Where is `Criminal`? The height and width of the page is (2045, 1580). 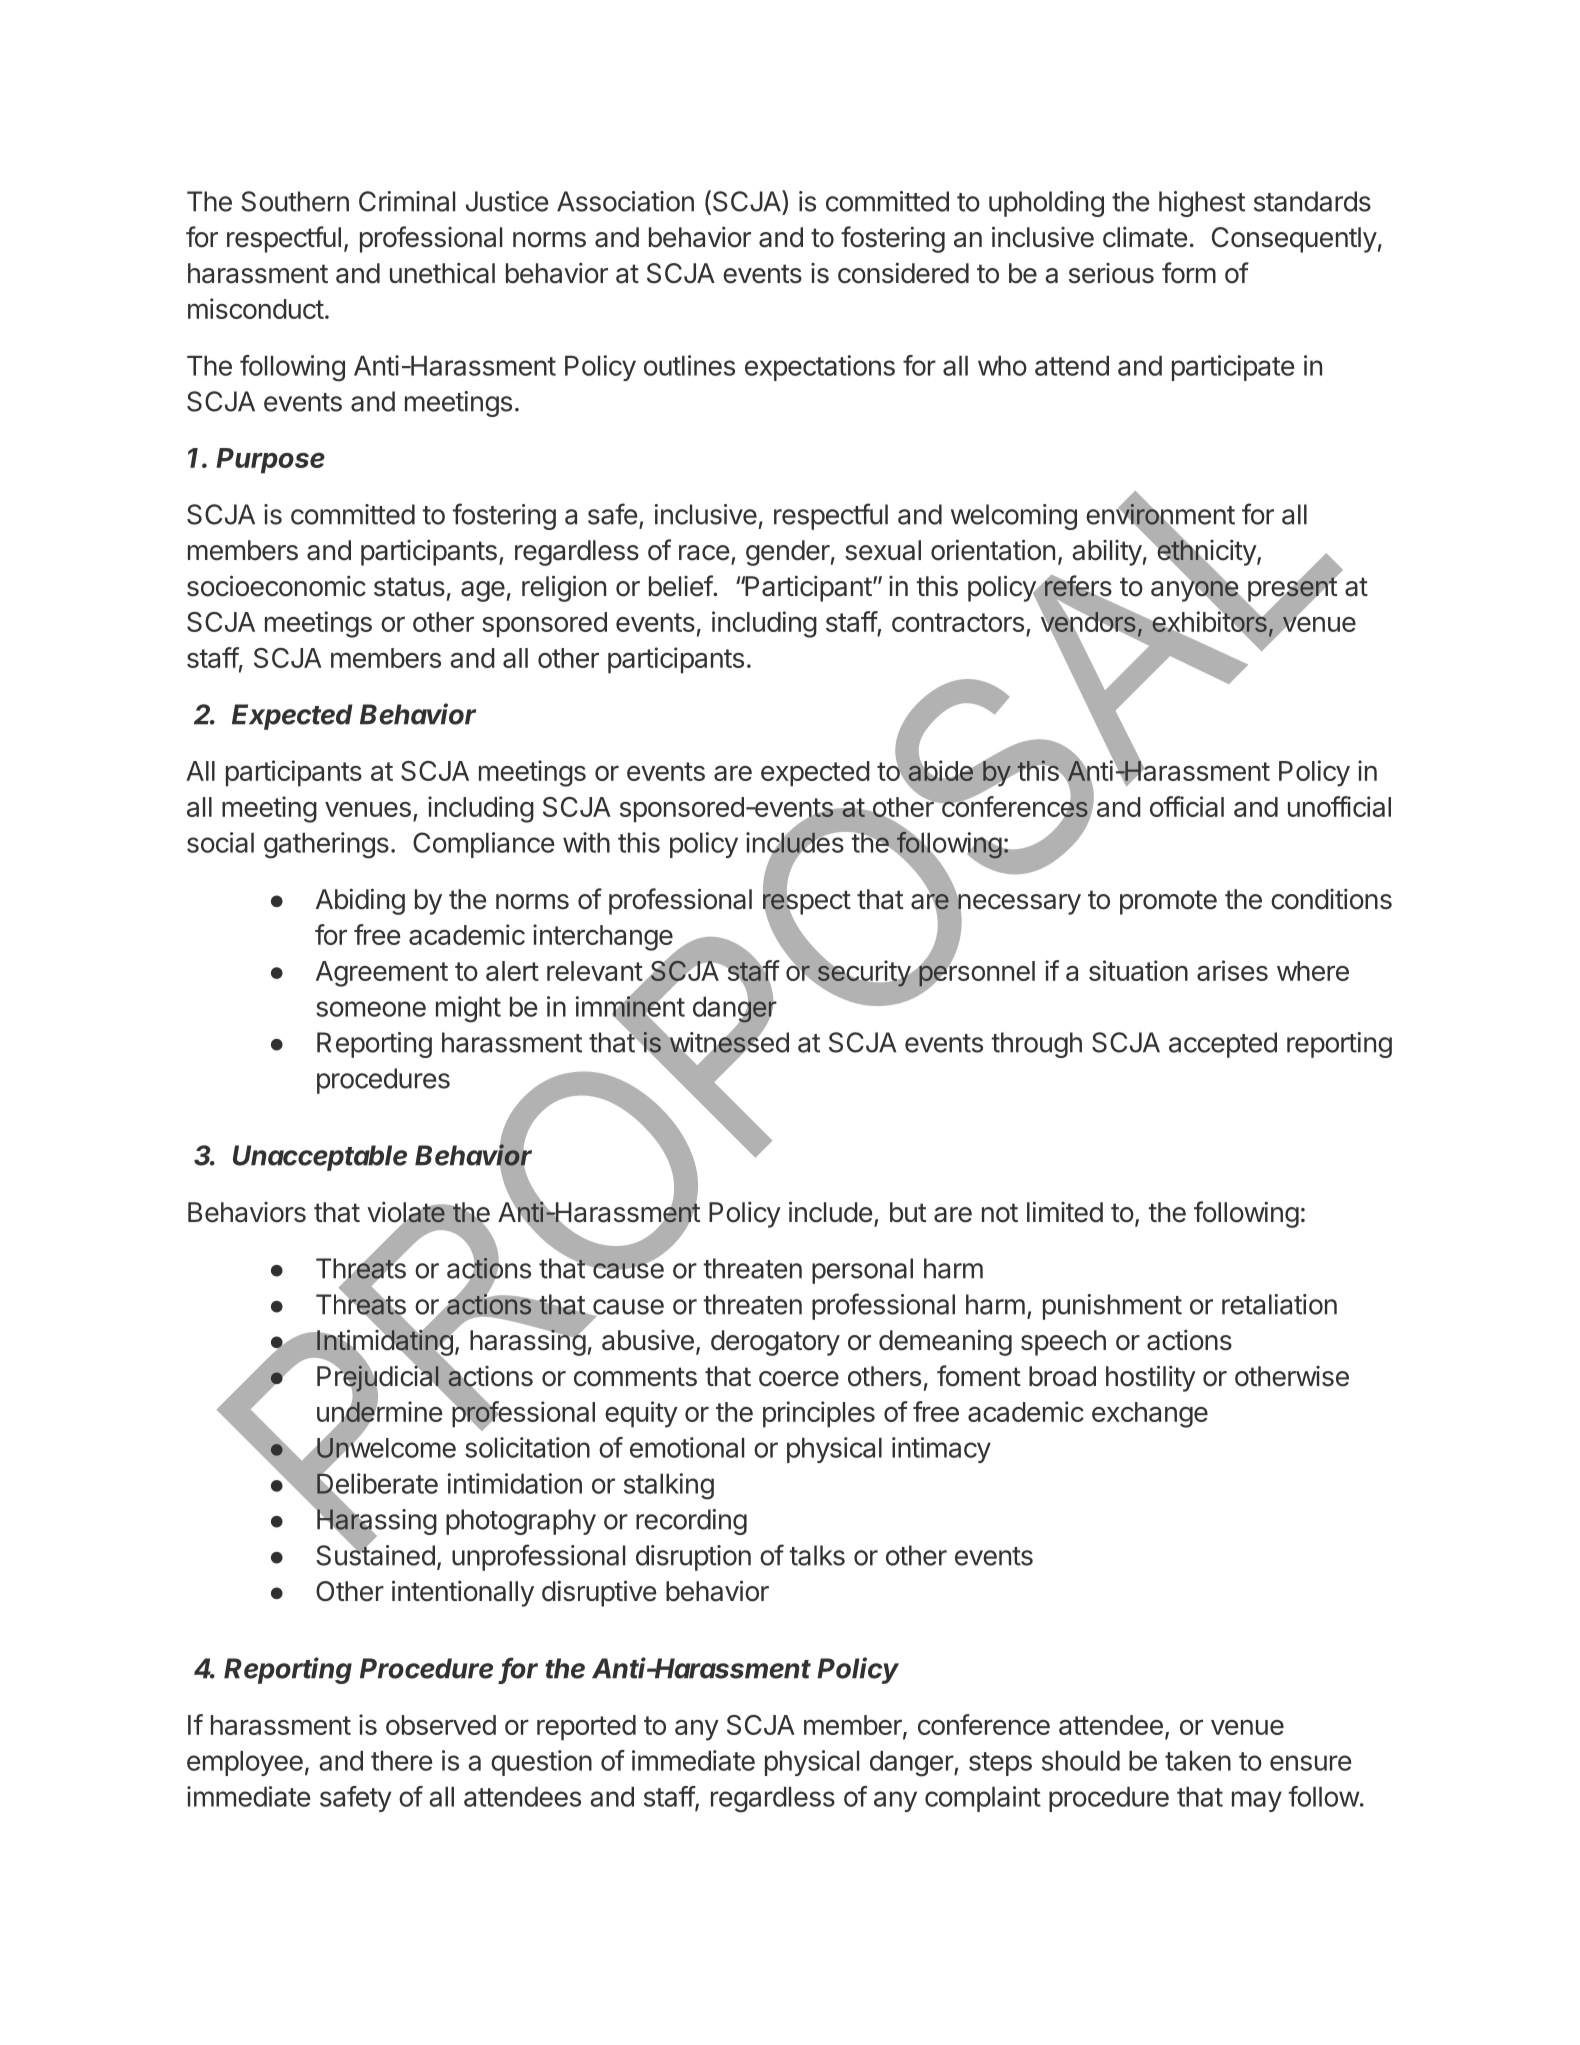 Criminal is located at coordinates (407, 201).
